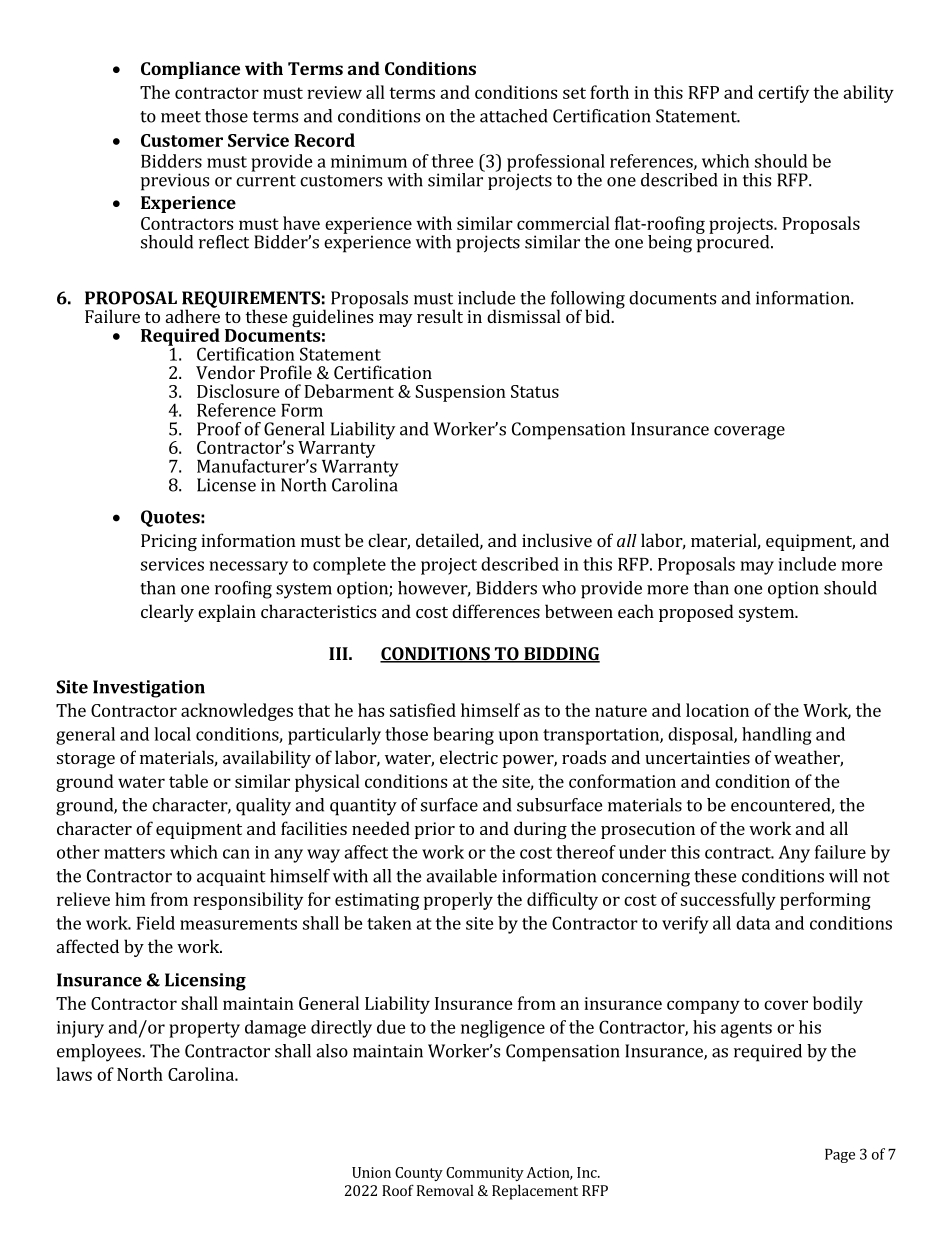  I want to click on handling, so click(777, 736).
